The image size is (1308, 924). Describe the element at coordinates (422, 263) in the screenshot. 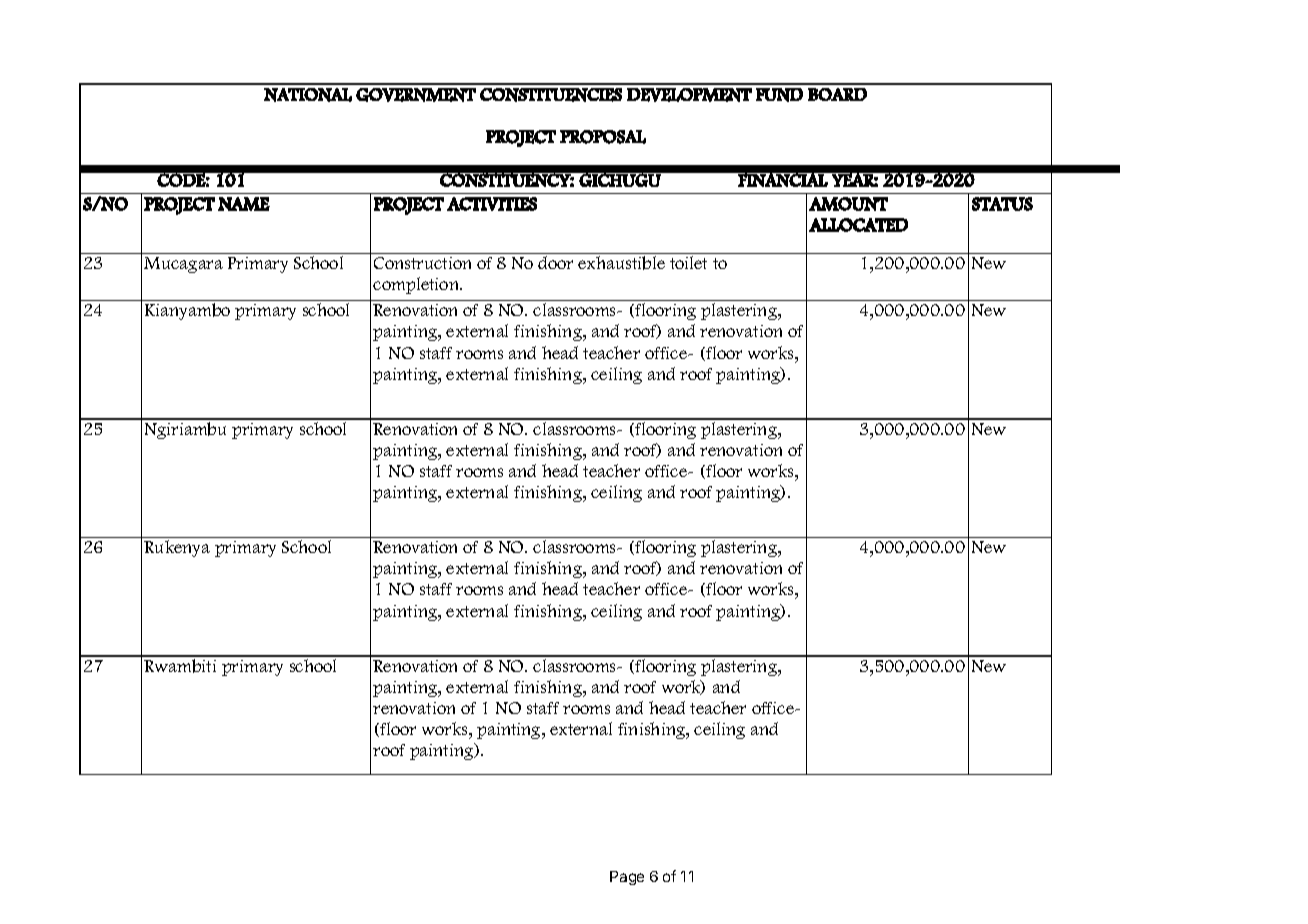

I see `Construction` at that location.
